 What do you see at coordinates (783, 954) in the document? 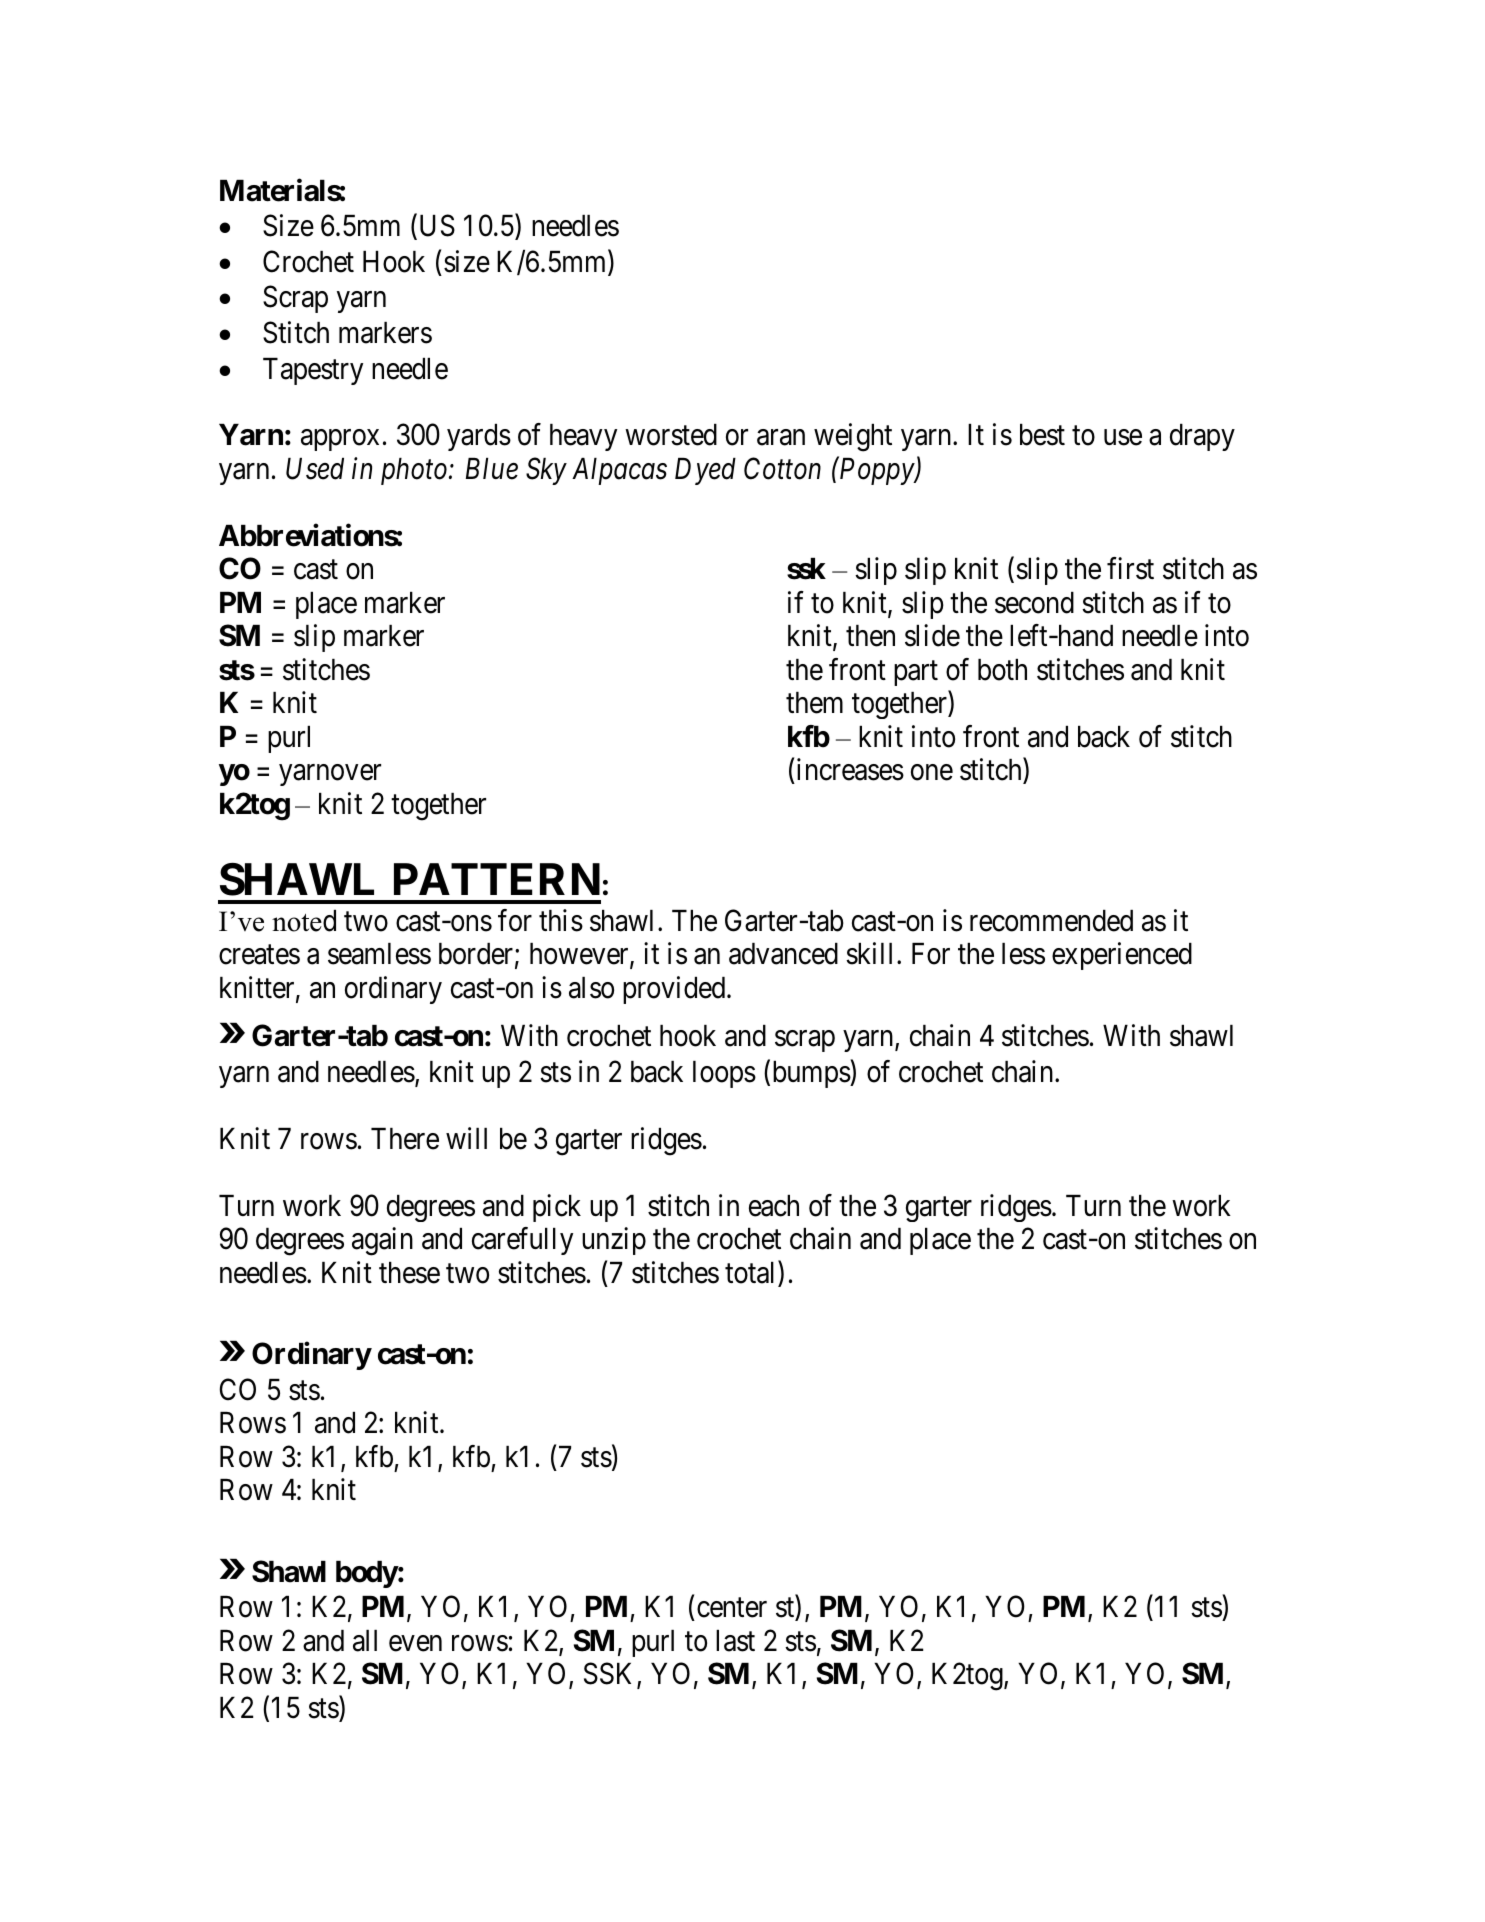
I see `advanced` at bounding box center [783, 954].
